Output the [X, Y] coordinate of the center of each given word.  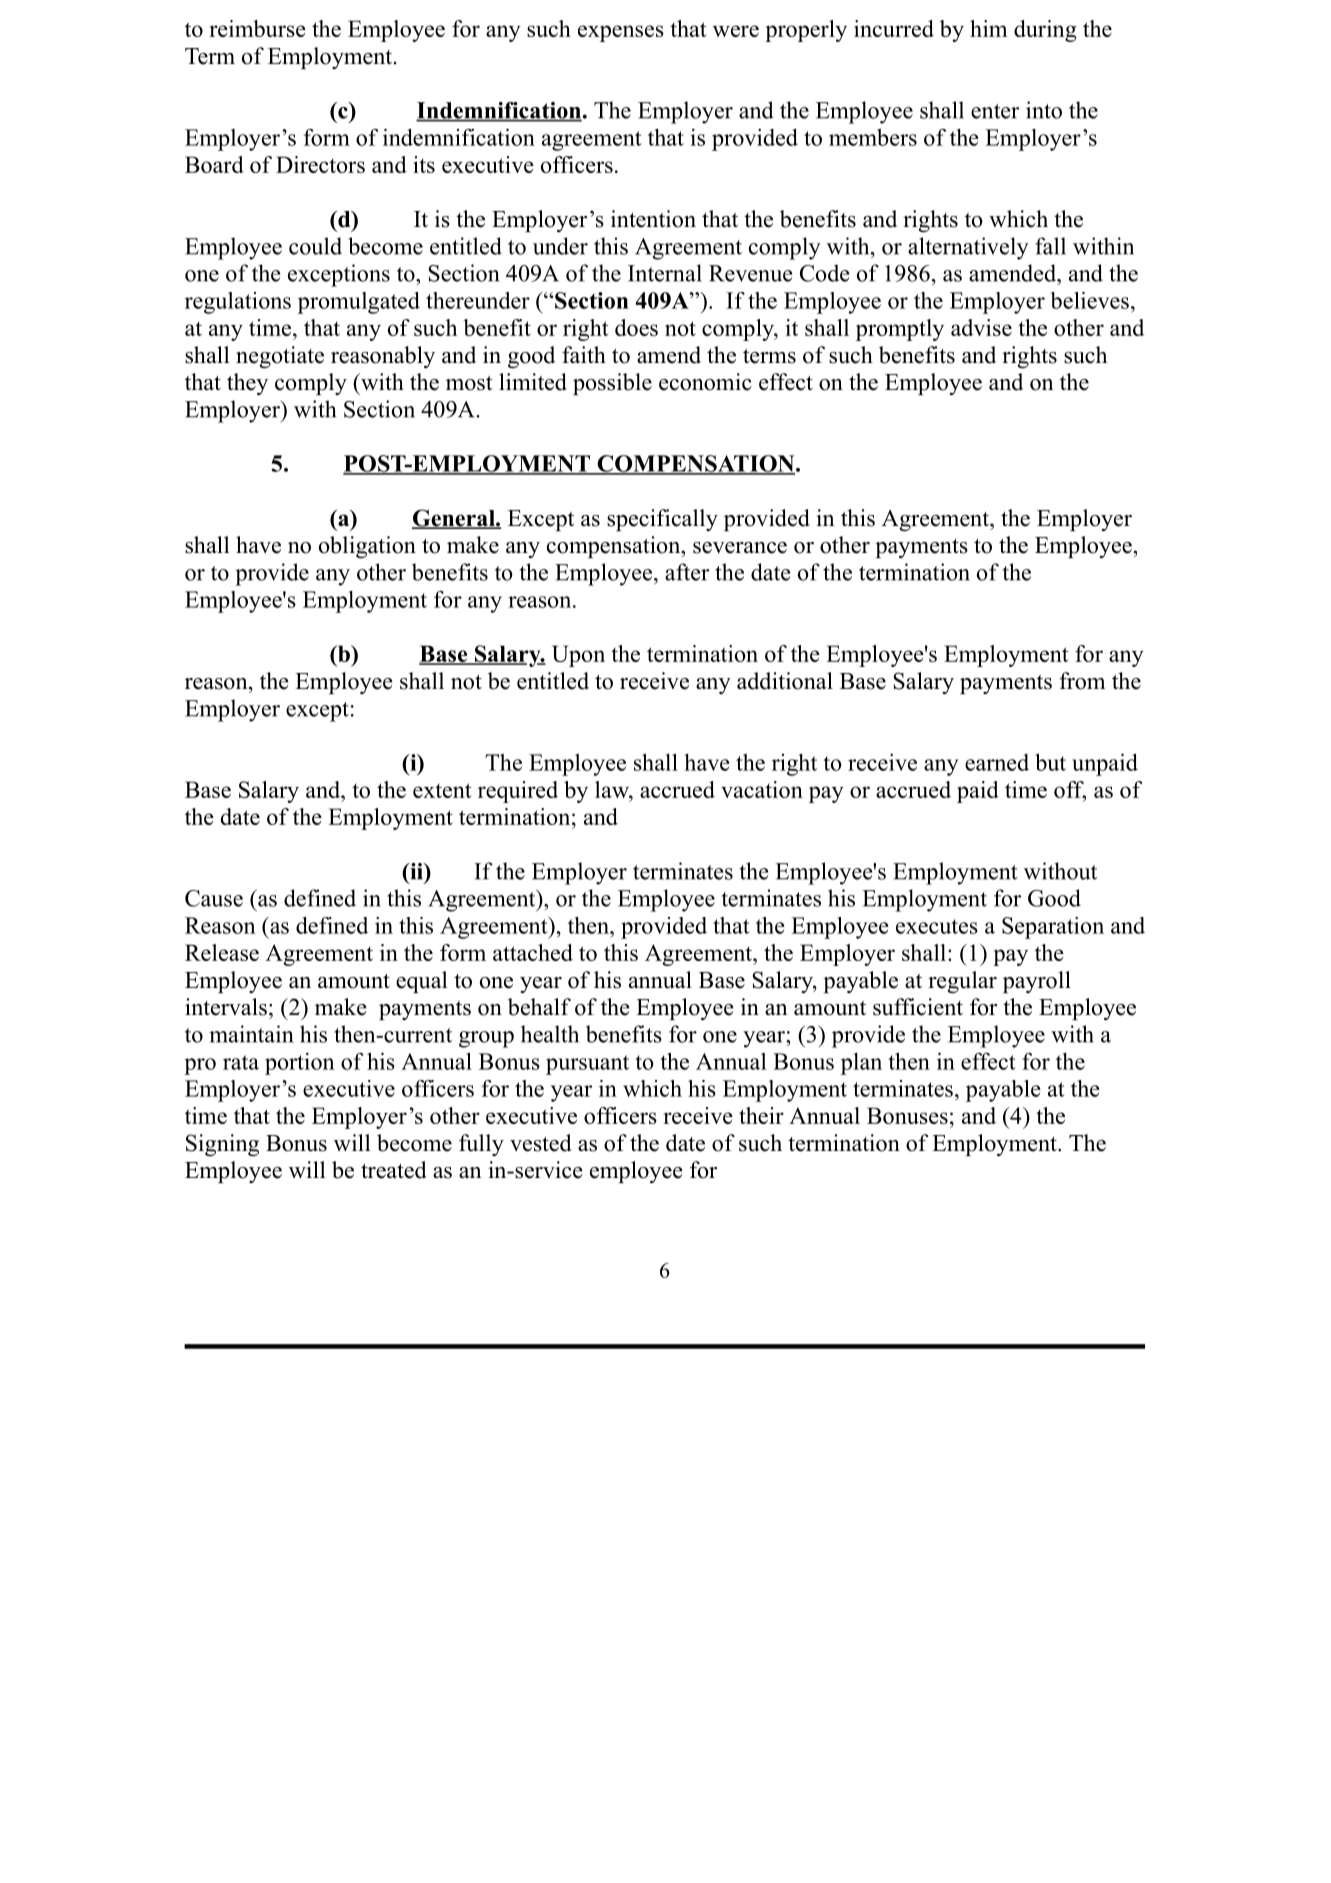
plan [861, 1064]
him [989, 28]
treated [394, 1170]
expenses [621, 33]
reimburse [257, 28]
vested [541, 1143]
